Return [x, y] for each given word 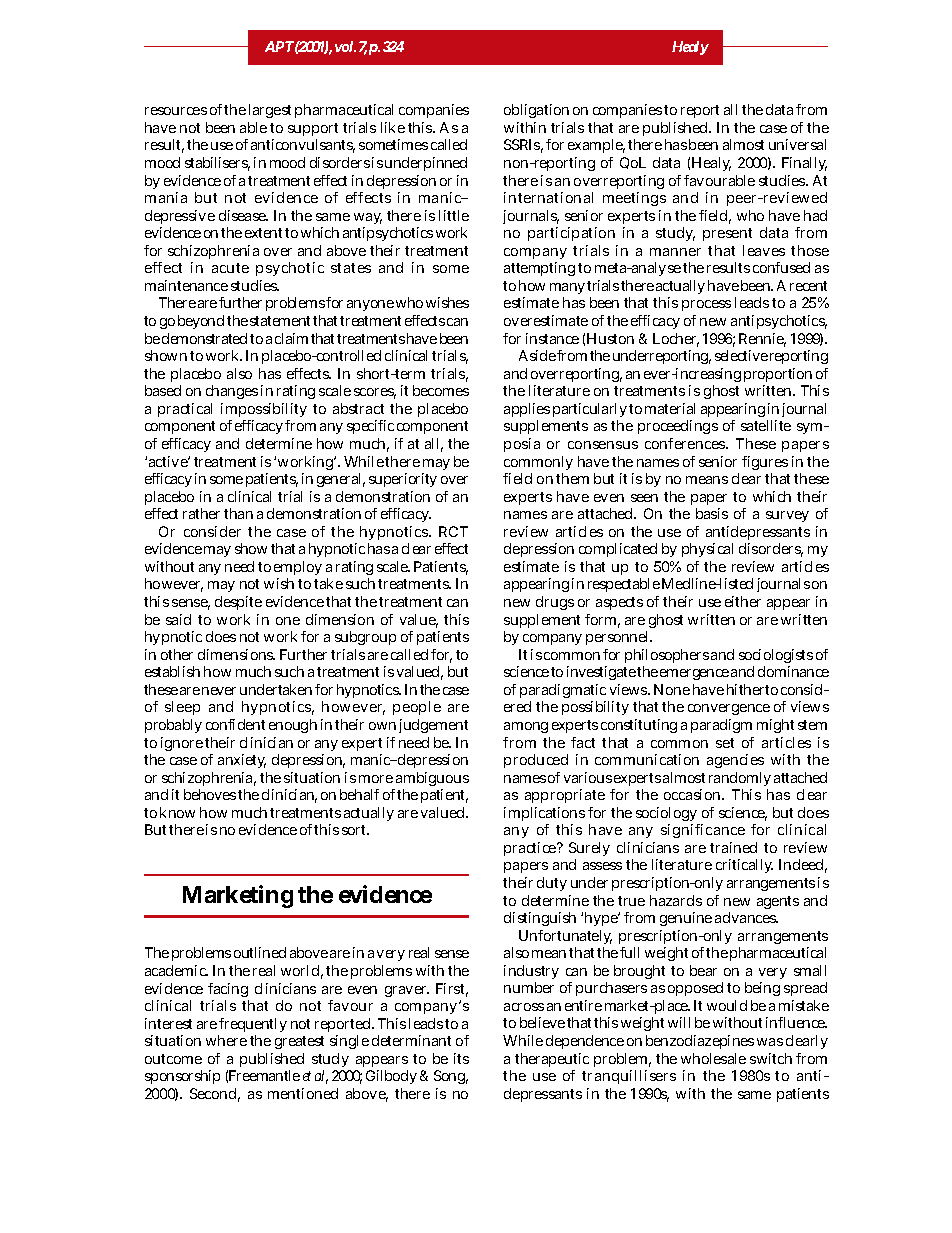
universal [797, 144]
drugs [555, 603]
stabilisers [217, 164]
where [226, 1040]
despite [238, 603]
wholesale [713, 1058]
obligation [536, 111]
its [461, 1058]
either [743, 601]
